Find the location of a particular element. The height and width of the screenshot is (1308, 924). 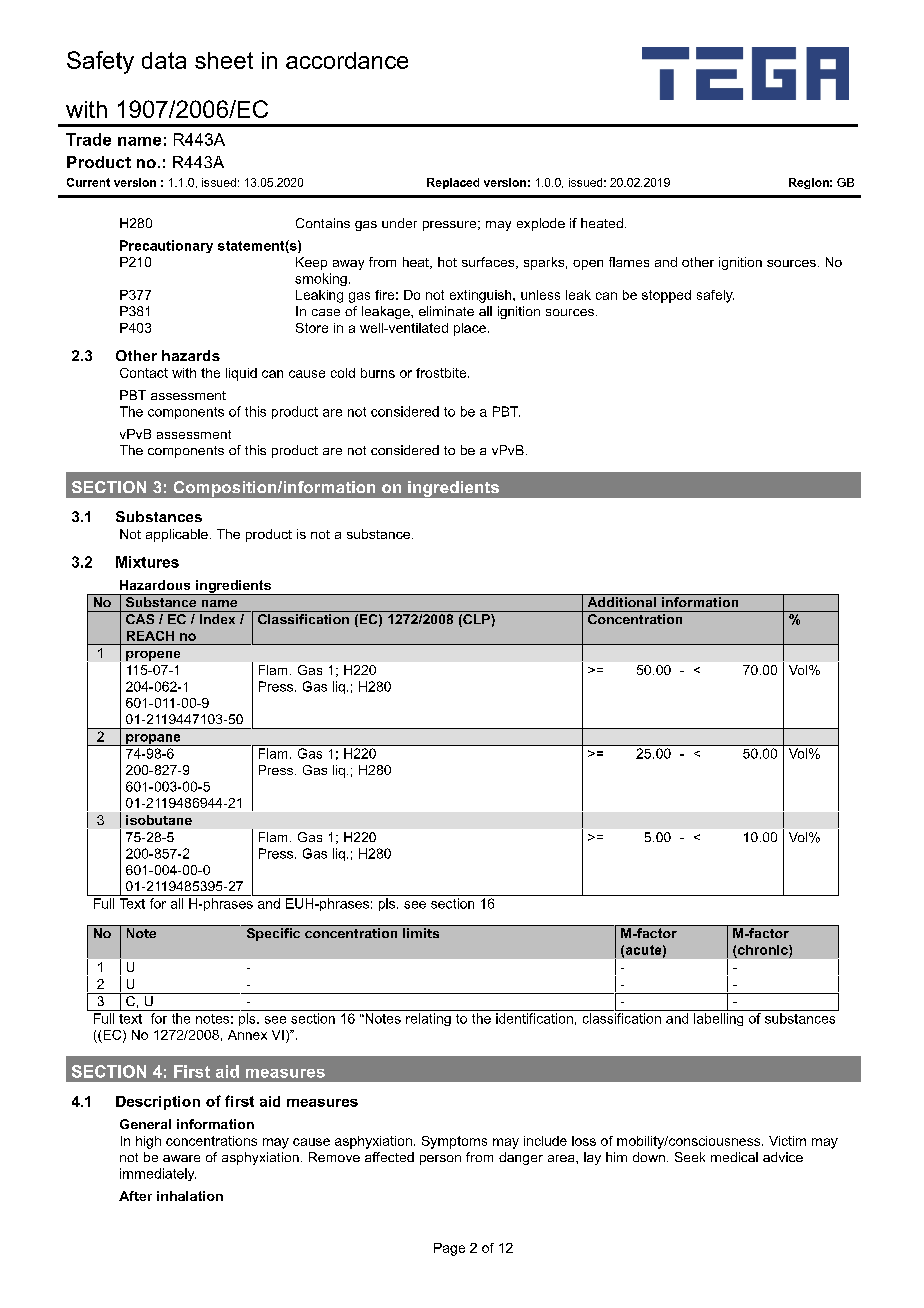

safely is located at coordinates (715, 296).
